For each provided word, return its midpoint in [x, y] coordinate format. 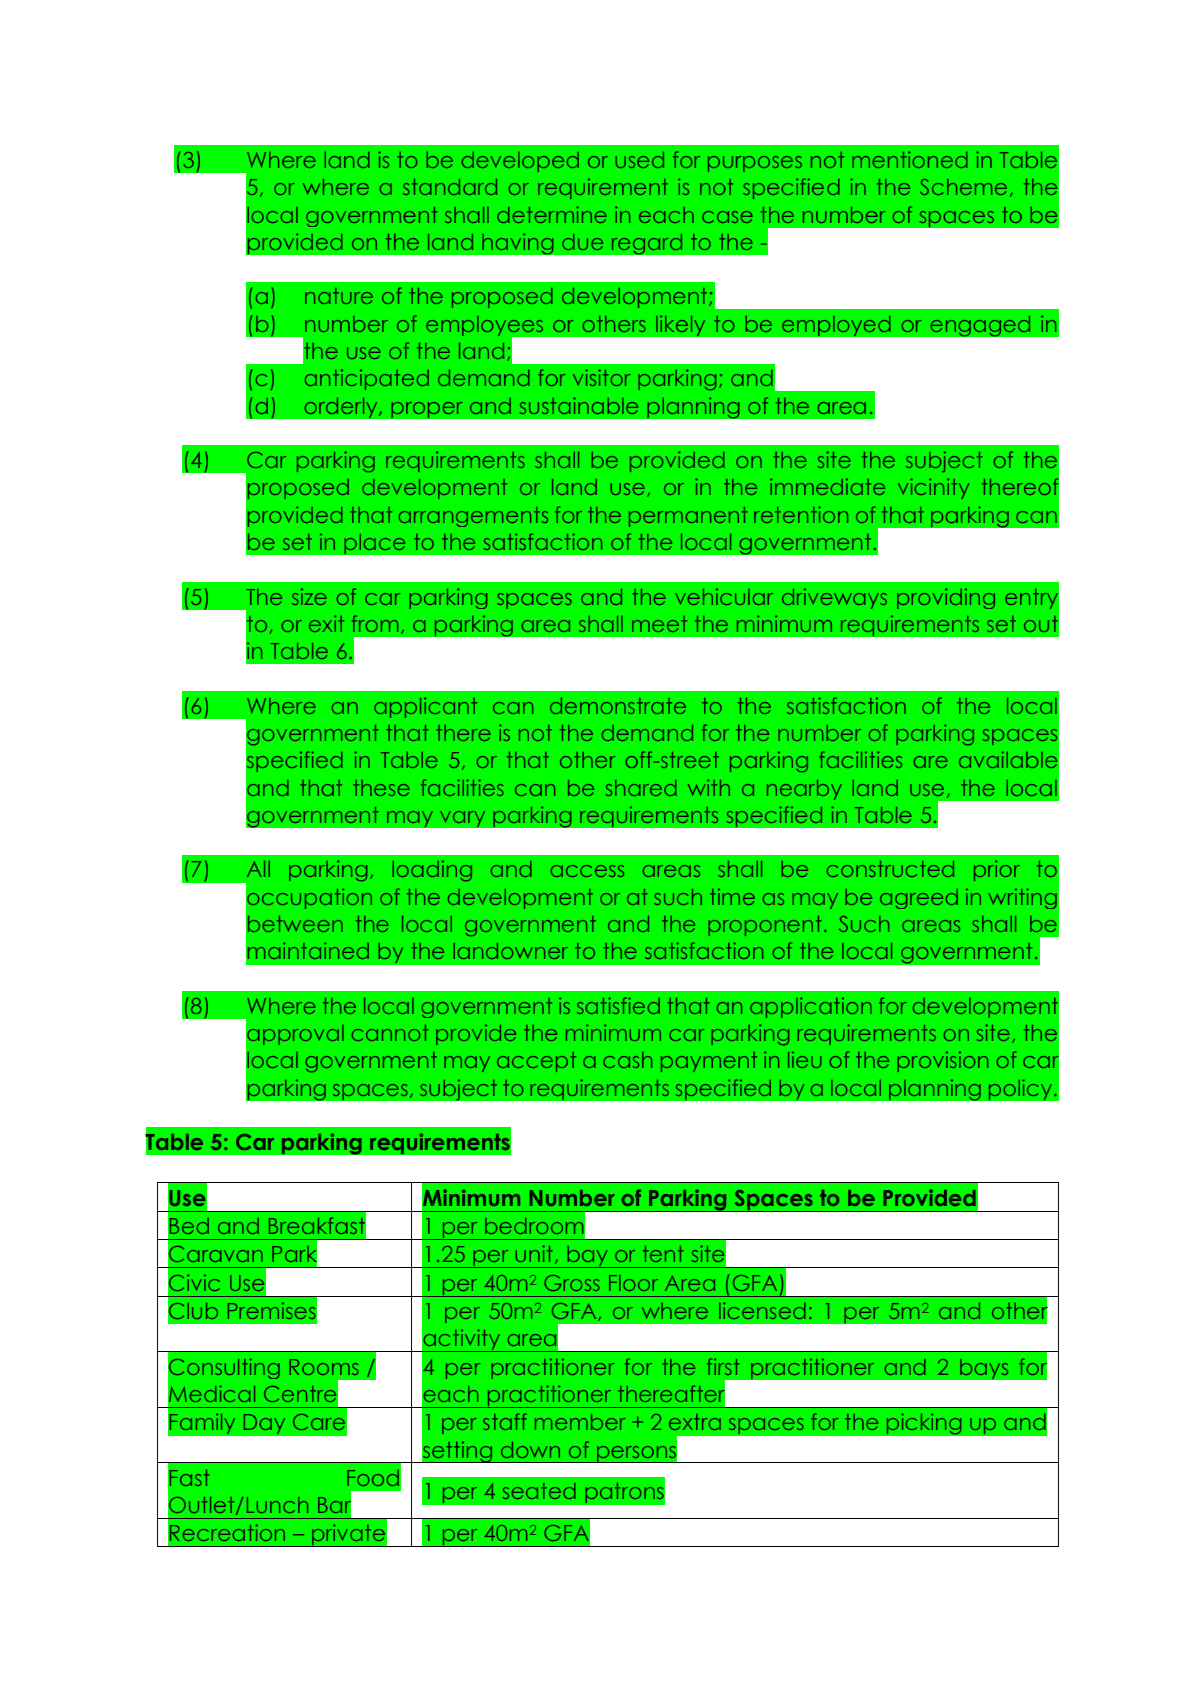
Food [373, 1478]
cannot [390, 1033]
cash [627, 1060]
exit [326, 623]
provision [942, 1061]
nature [339, 296]
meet [659, 624]
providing [946, 598]
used [640, 160]
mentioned [910, 159]
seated [539, 1491]
